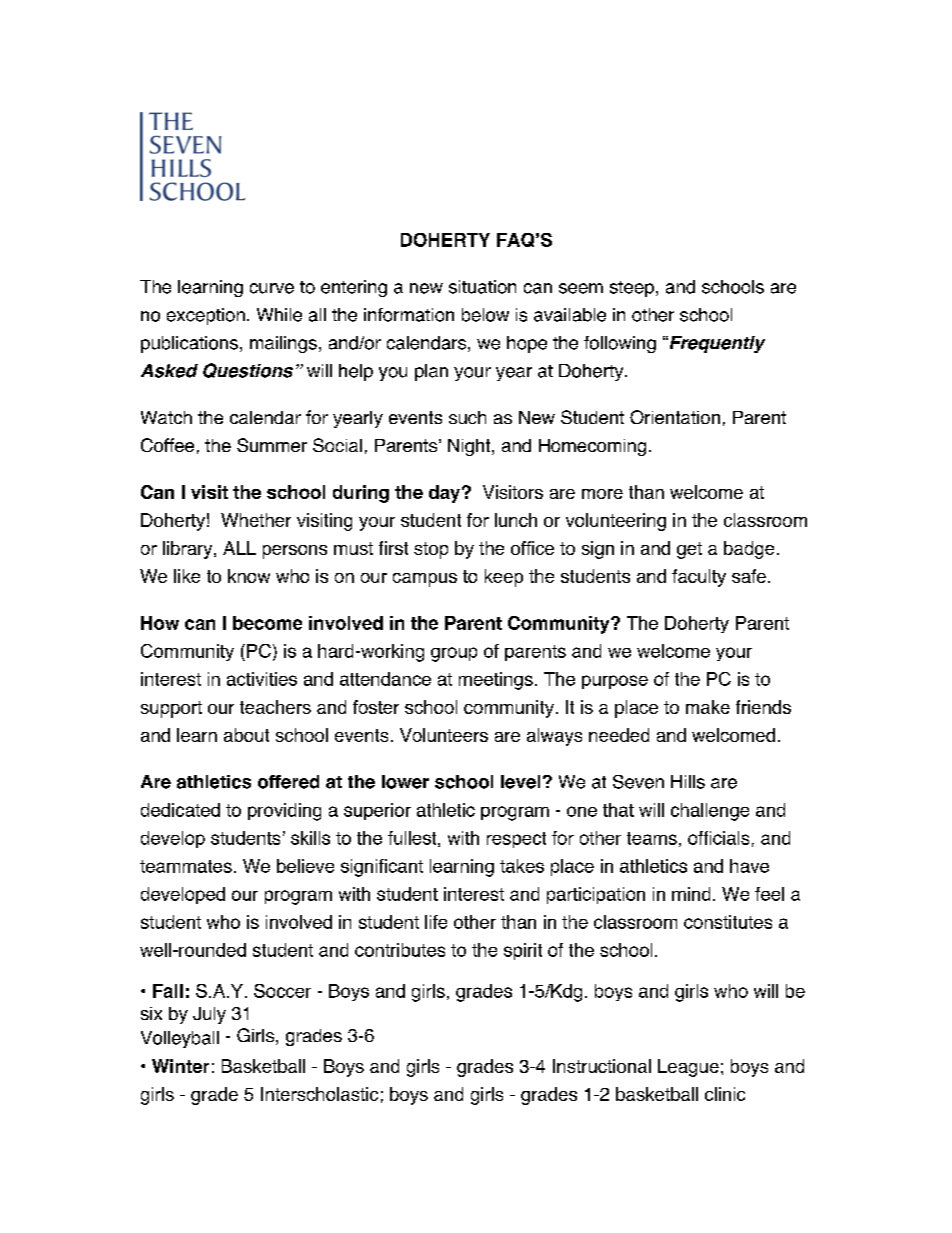  What do you see at coordinates (431, 550) in the document?
I see `stop` at bounding box center [431, 550].
